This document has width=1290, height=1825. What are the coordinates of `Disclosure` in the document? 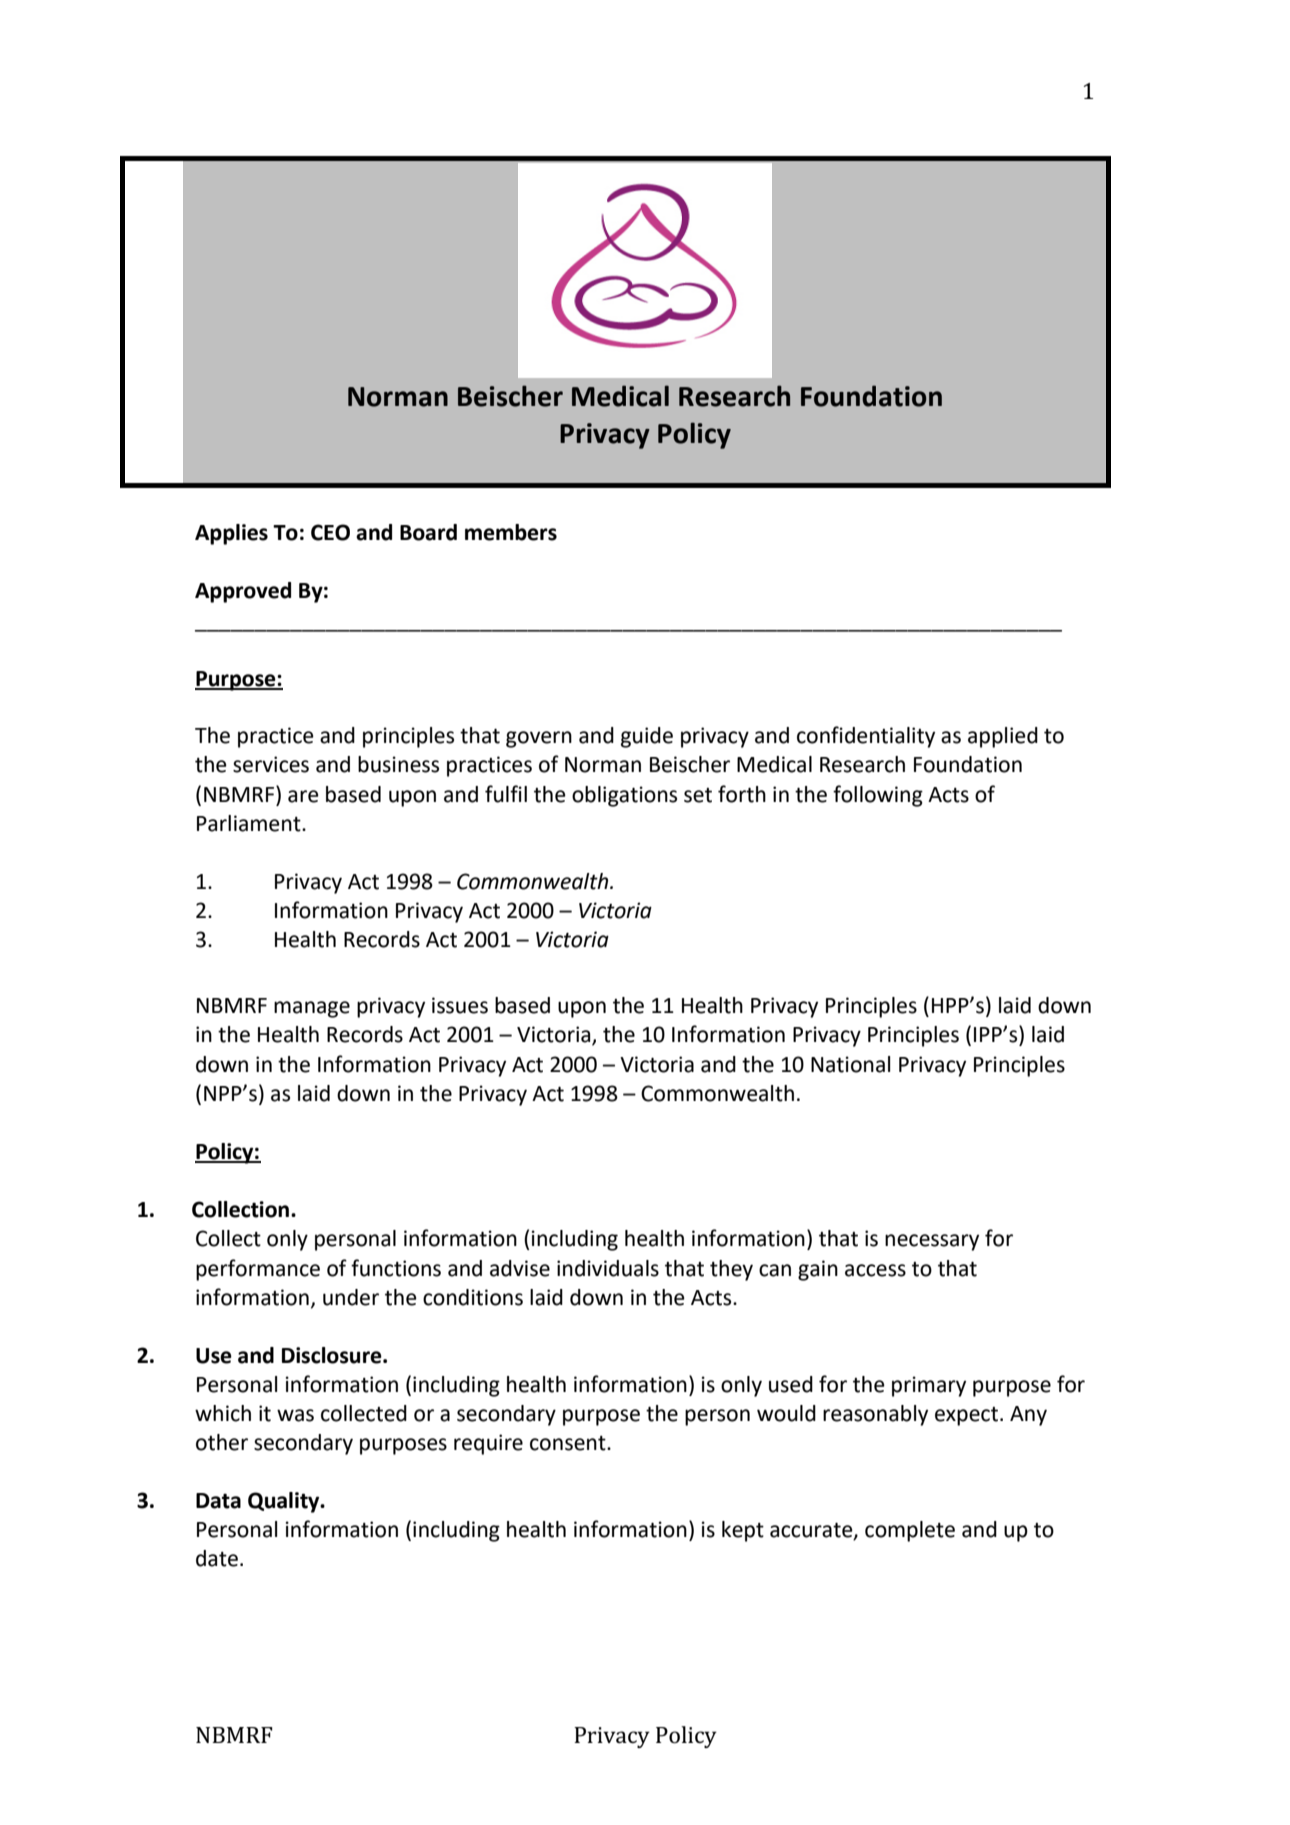 It's located at (333, 1355).
